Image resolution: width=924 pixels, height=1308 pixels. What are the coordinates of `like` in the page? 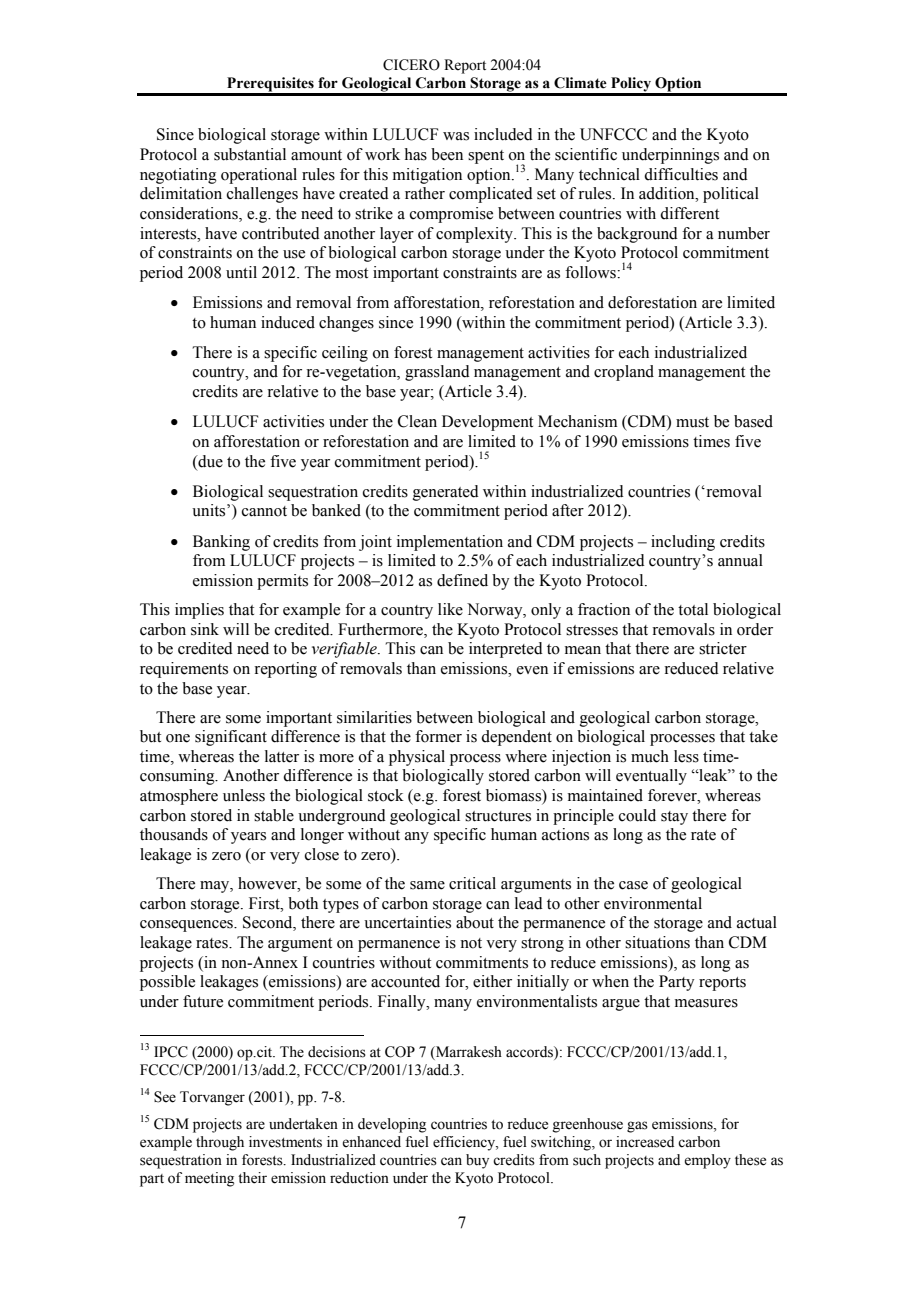 It's located at (450, 609).
